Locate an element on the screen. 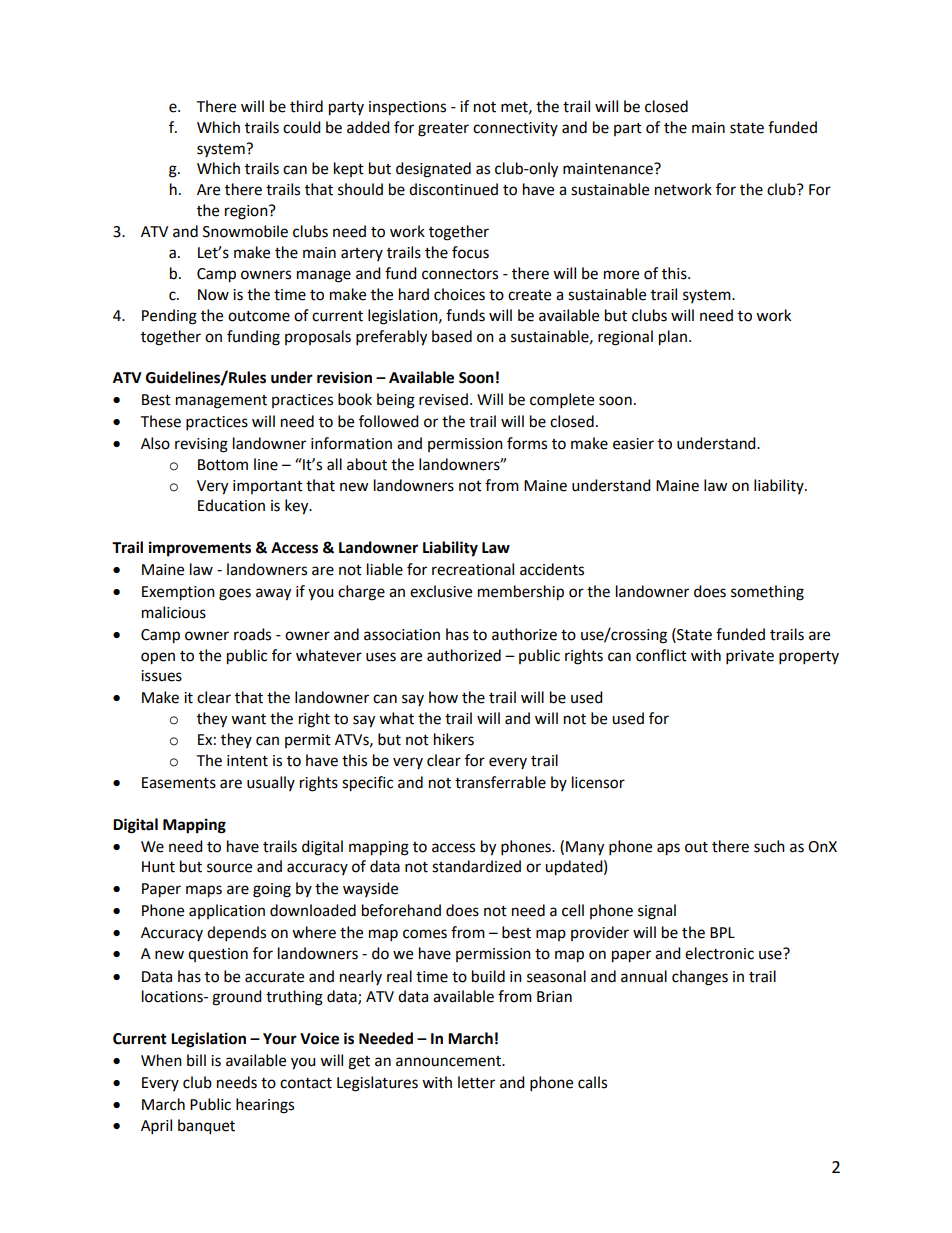  goes is located at coordinates (235, 594).
